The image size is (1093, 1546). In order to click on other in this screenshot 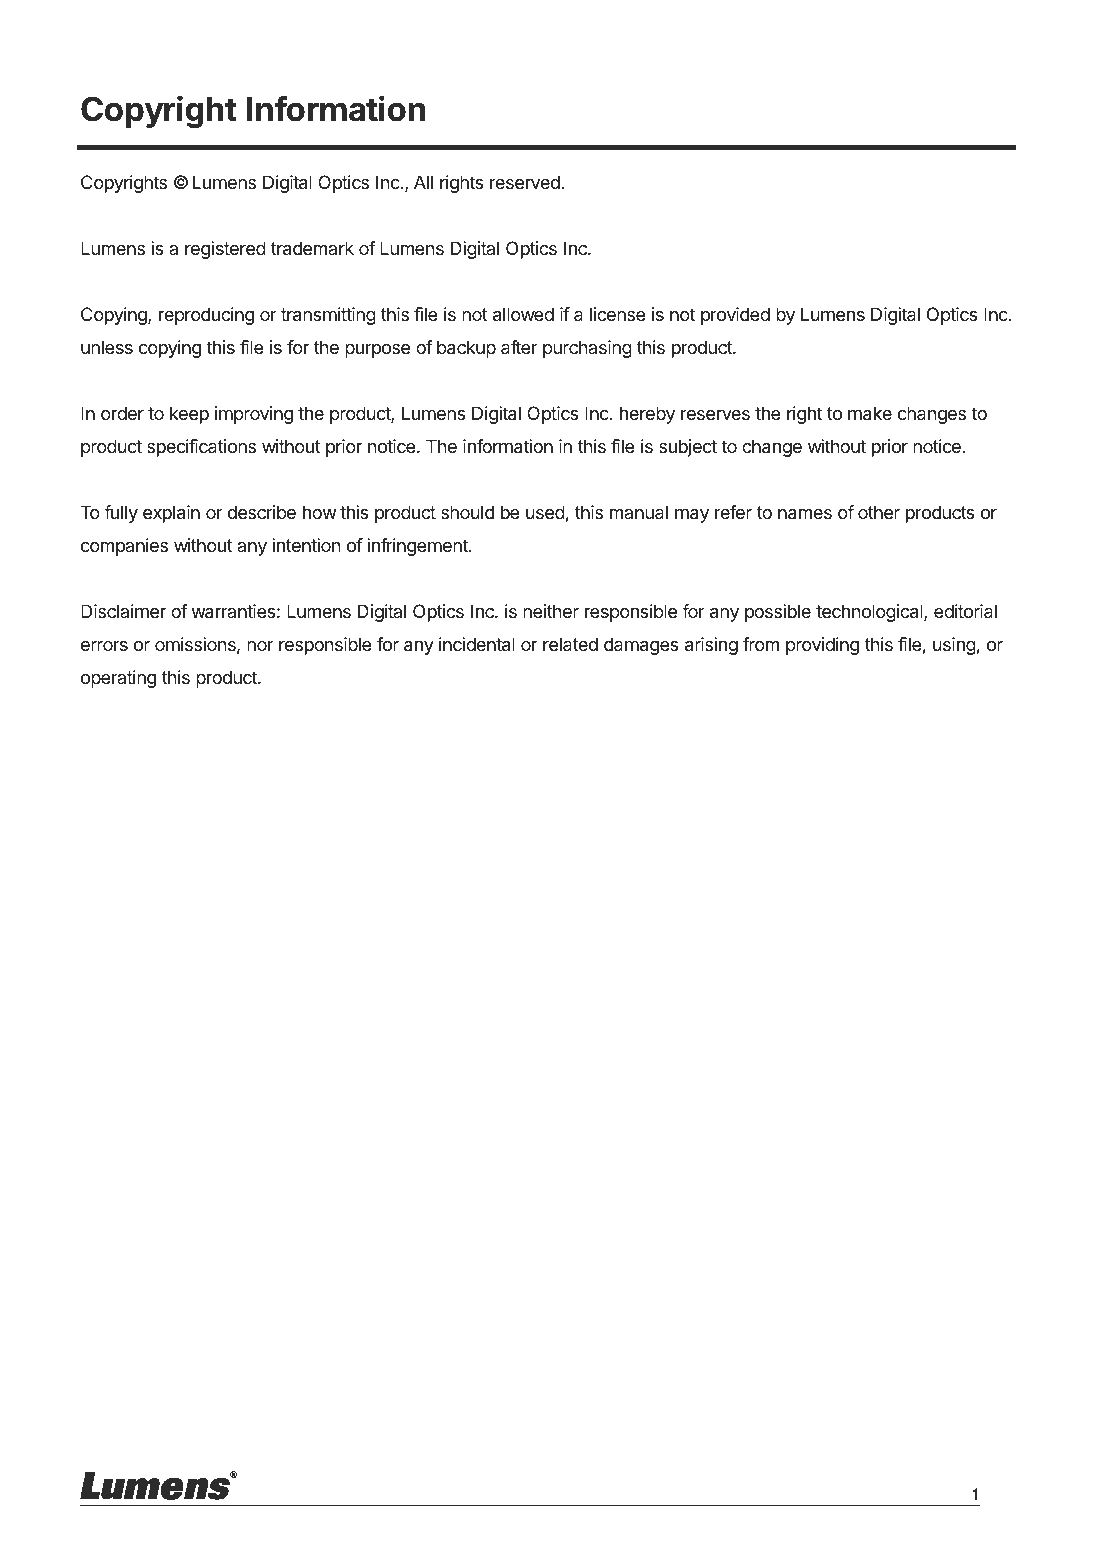, I will do `click(879, 512)`.
